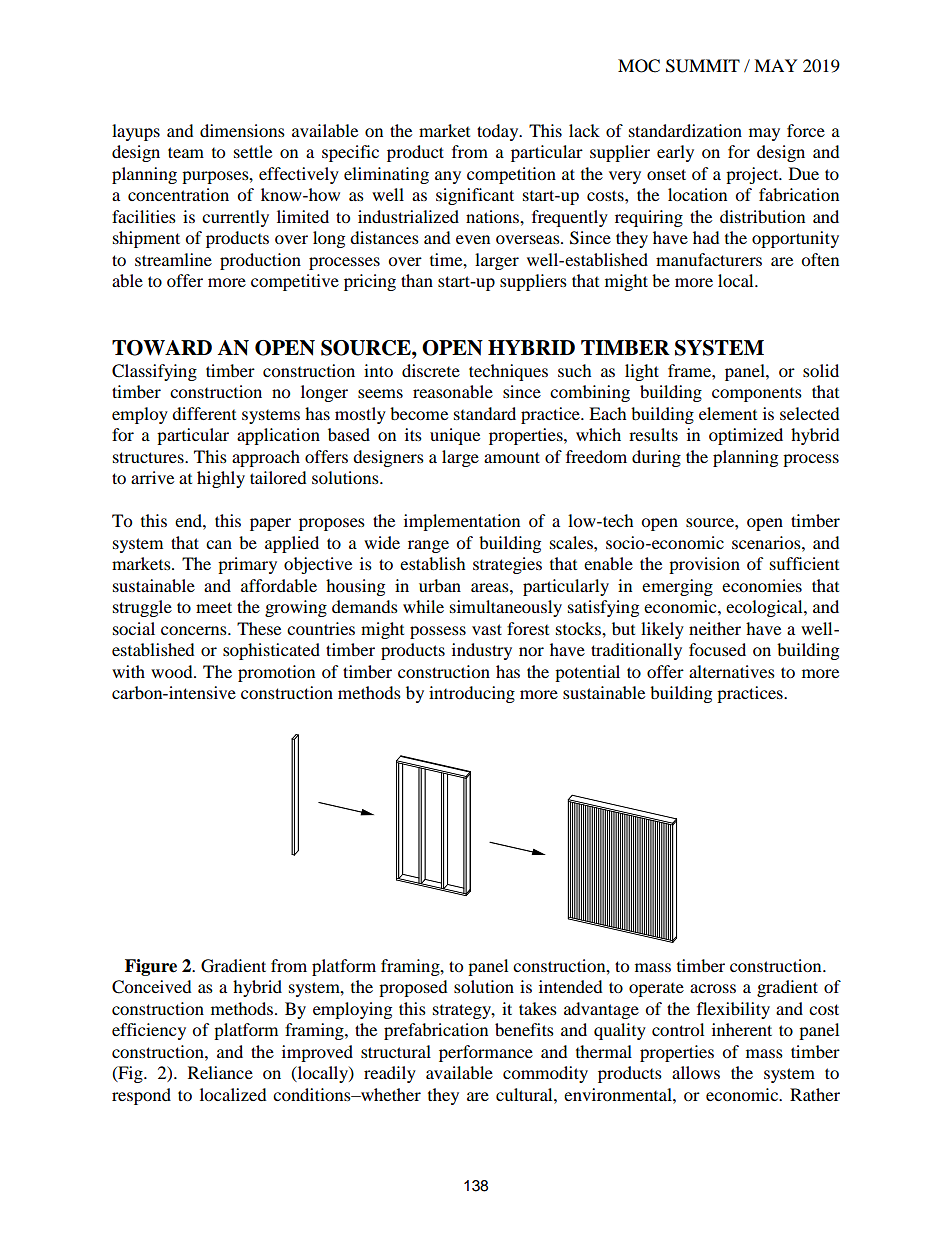  I want to click on today, so click(499, 132).
